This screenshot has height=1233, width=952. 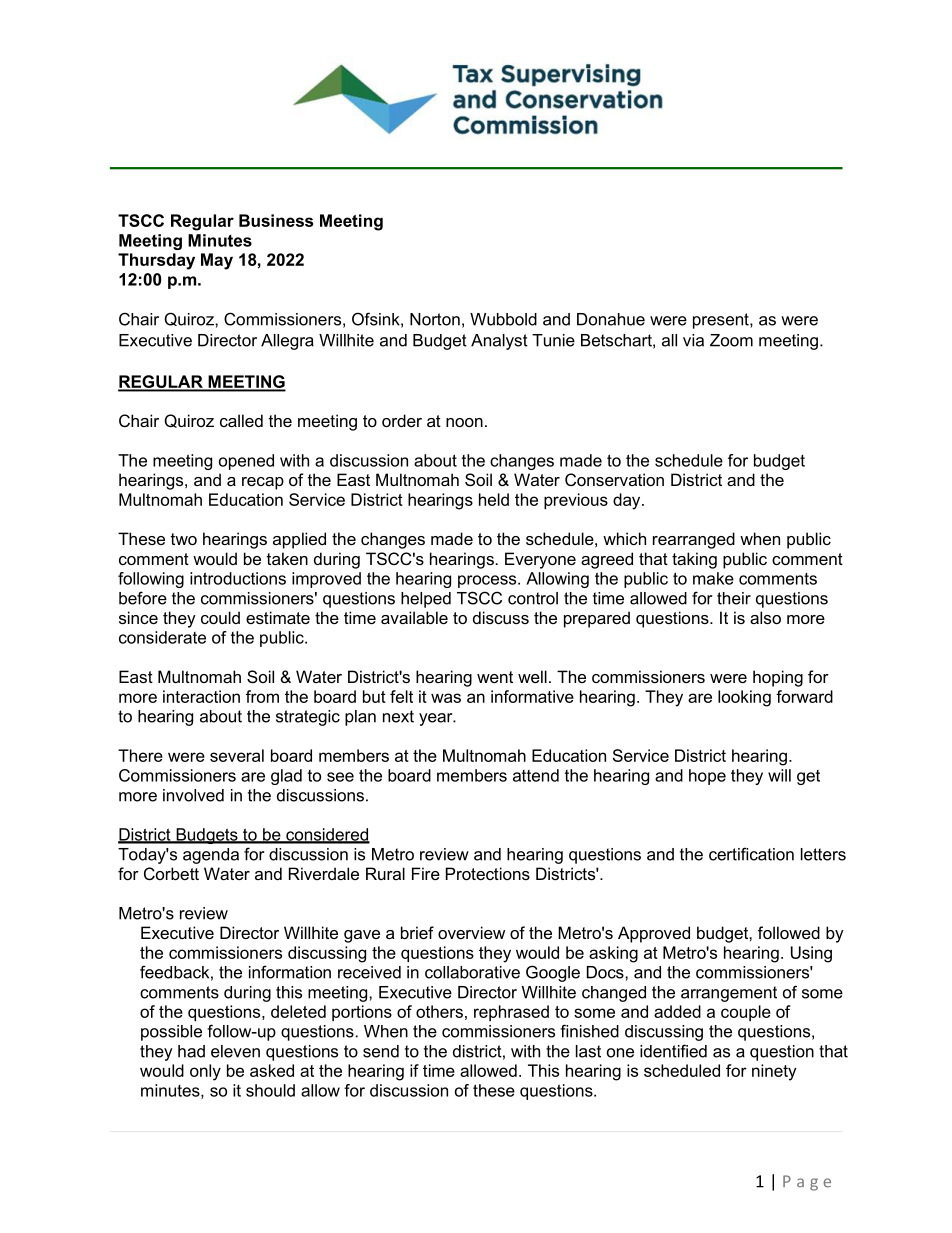 What do you see at coordinates (205, 1072) in the screenshot?
I see `only` at bounding box center [205, 1072].
